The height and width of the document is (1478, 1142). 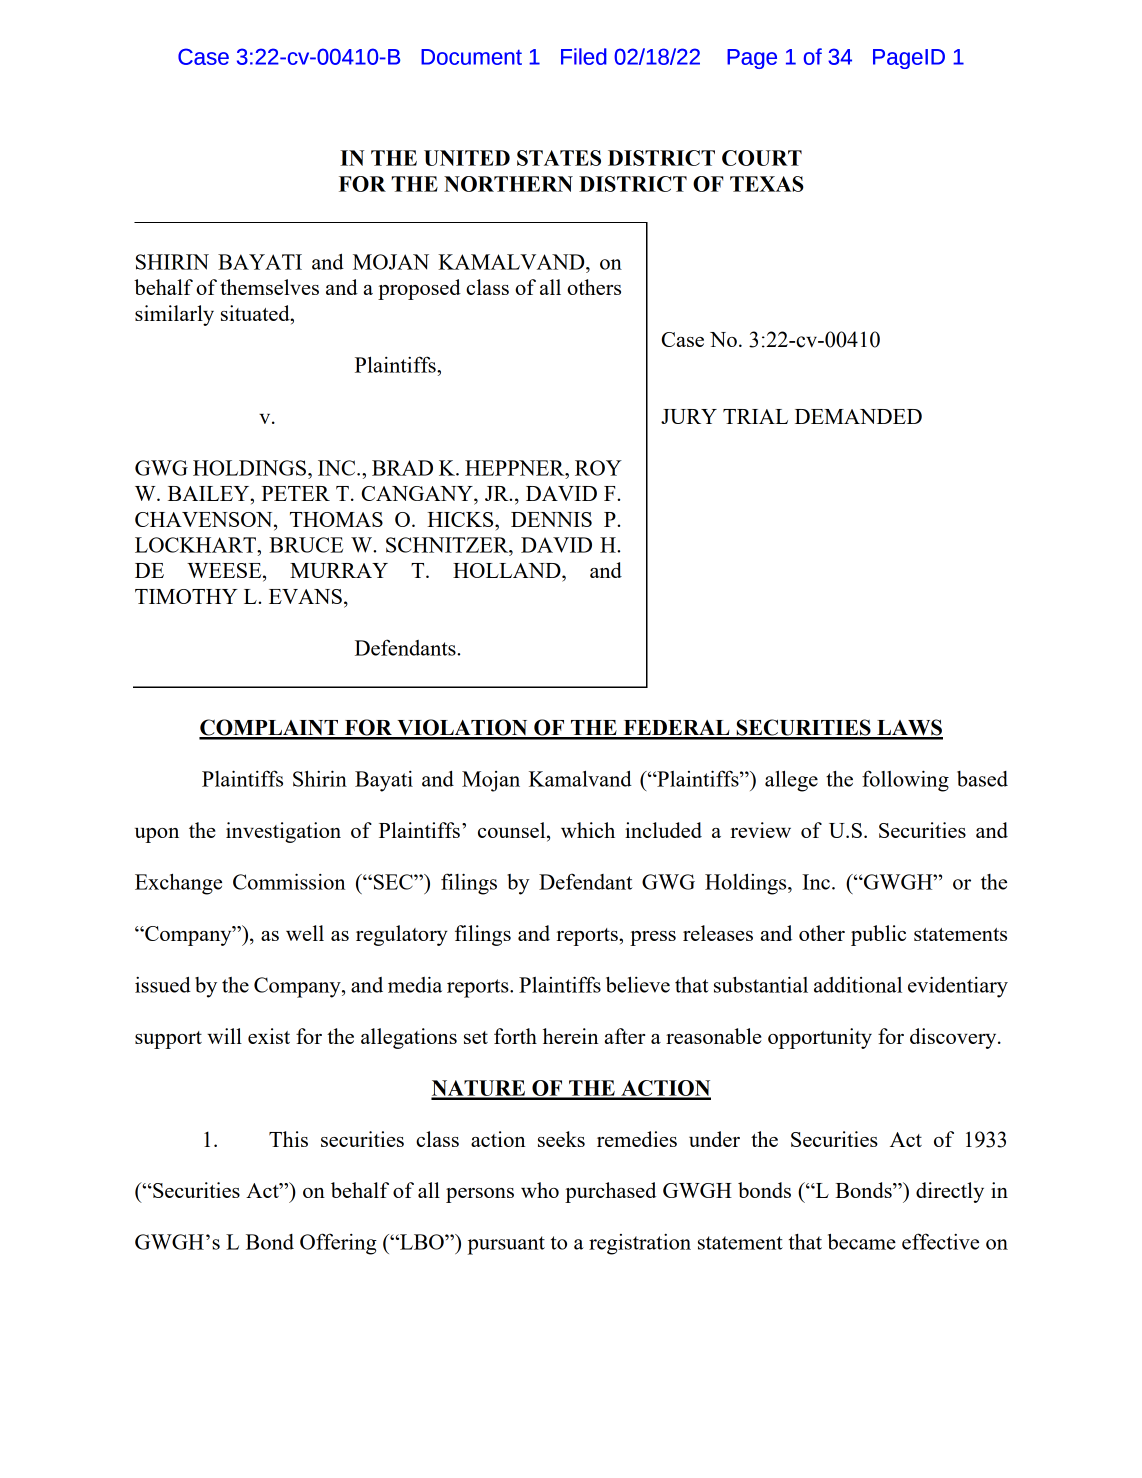 What do you see at coordinates (305, 596) in the document?
I see `EVANS` at bounding box center [305, 596].
